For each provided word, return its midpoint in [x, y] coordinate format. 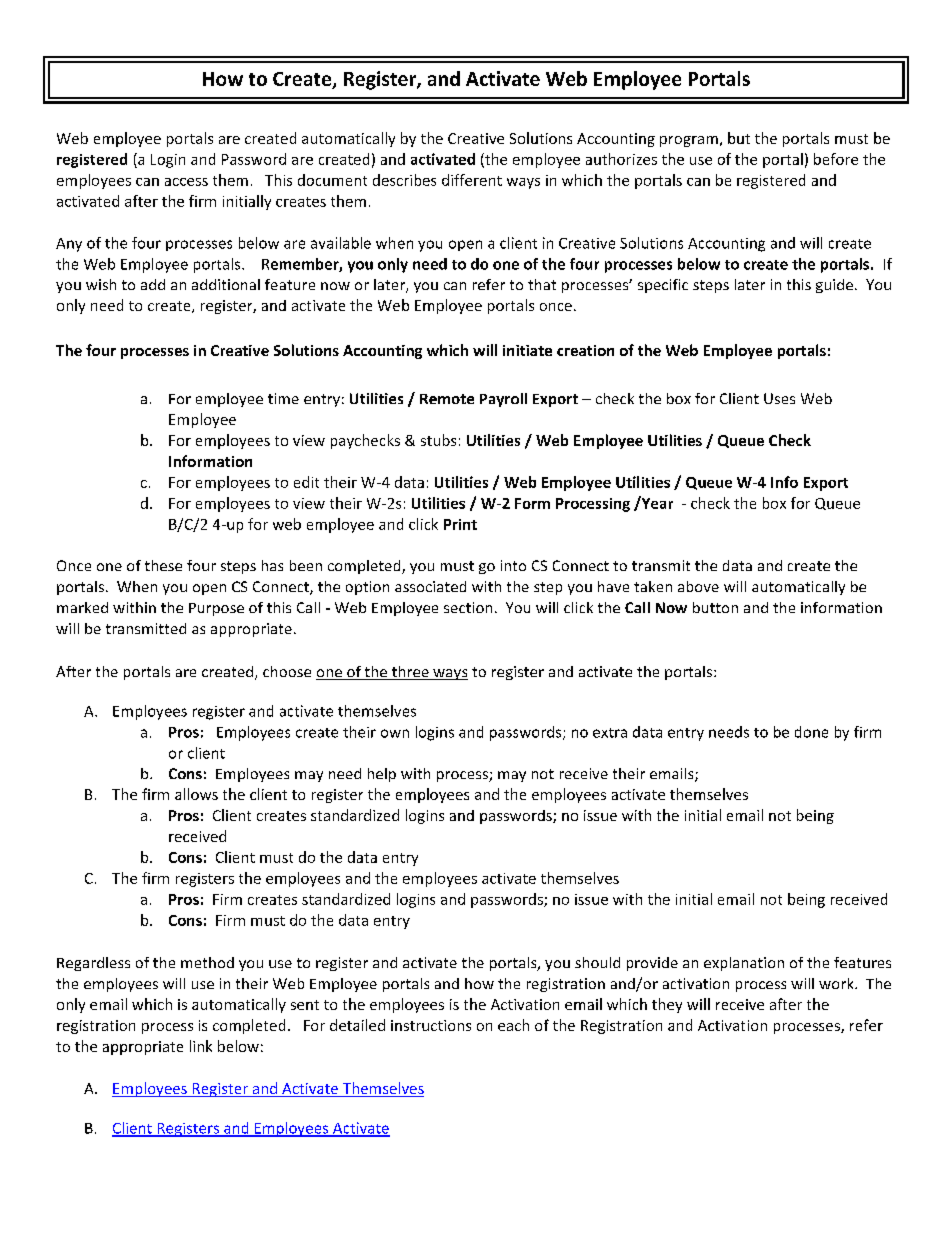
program [689, 141]
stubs [438, 440]
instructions [431, 1025]
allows [196, 794]
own [395, 733]
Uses [779, 398]
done [811, 732]
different [472, 180]
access [186, 182]
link [201, 1046]
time [283, 398]
